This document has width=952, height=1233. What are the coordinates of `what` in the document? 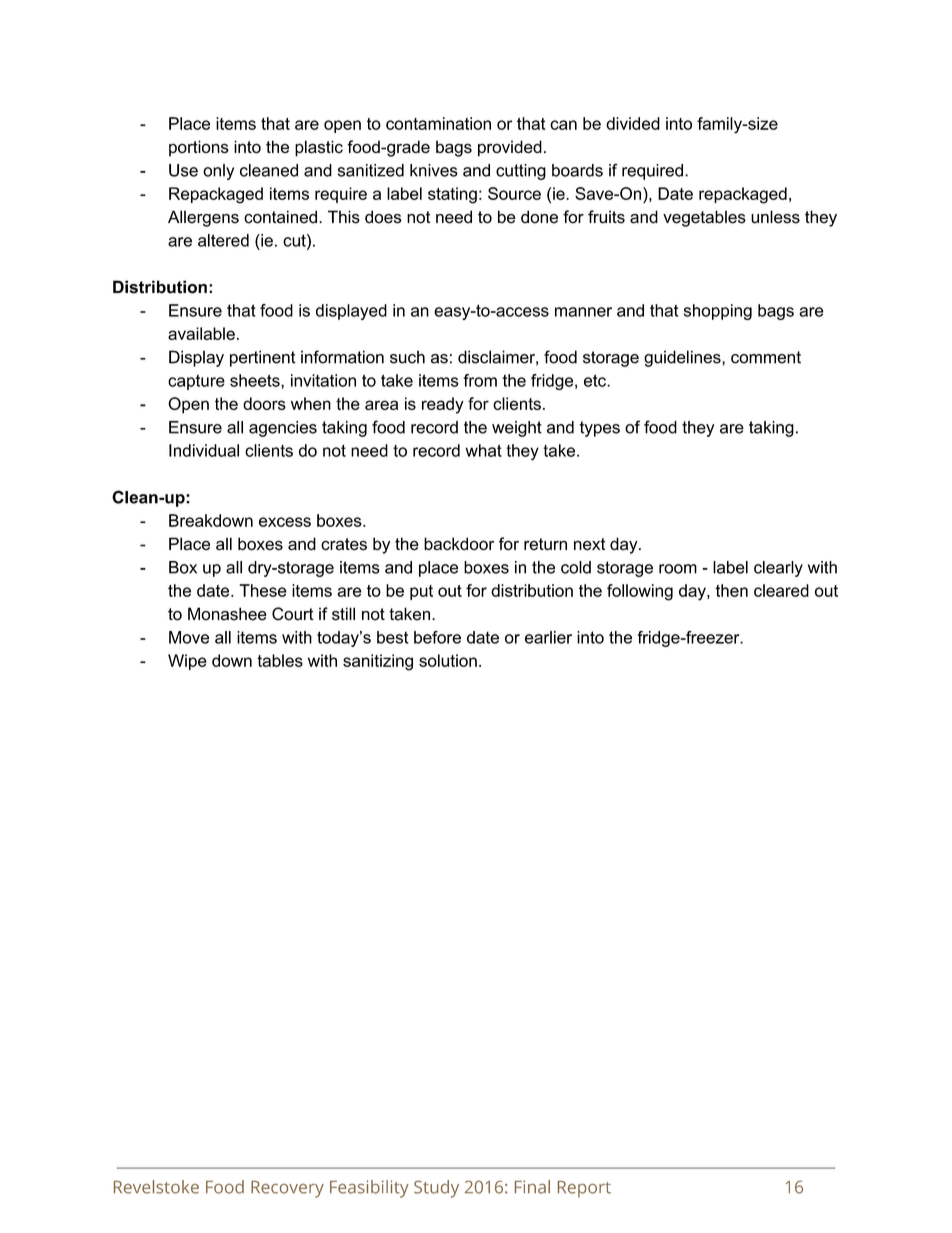 It's located at (483, 450).
